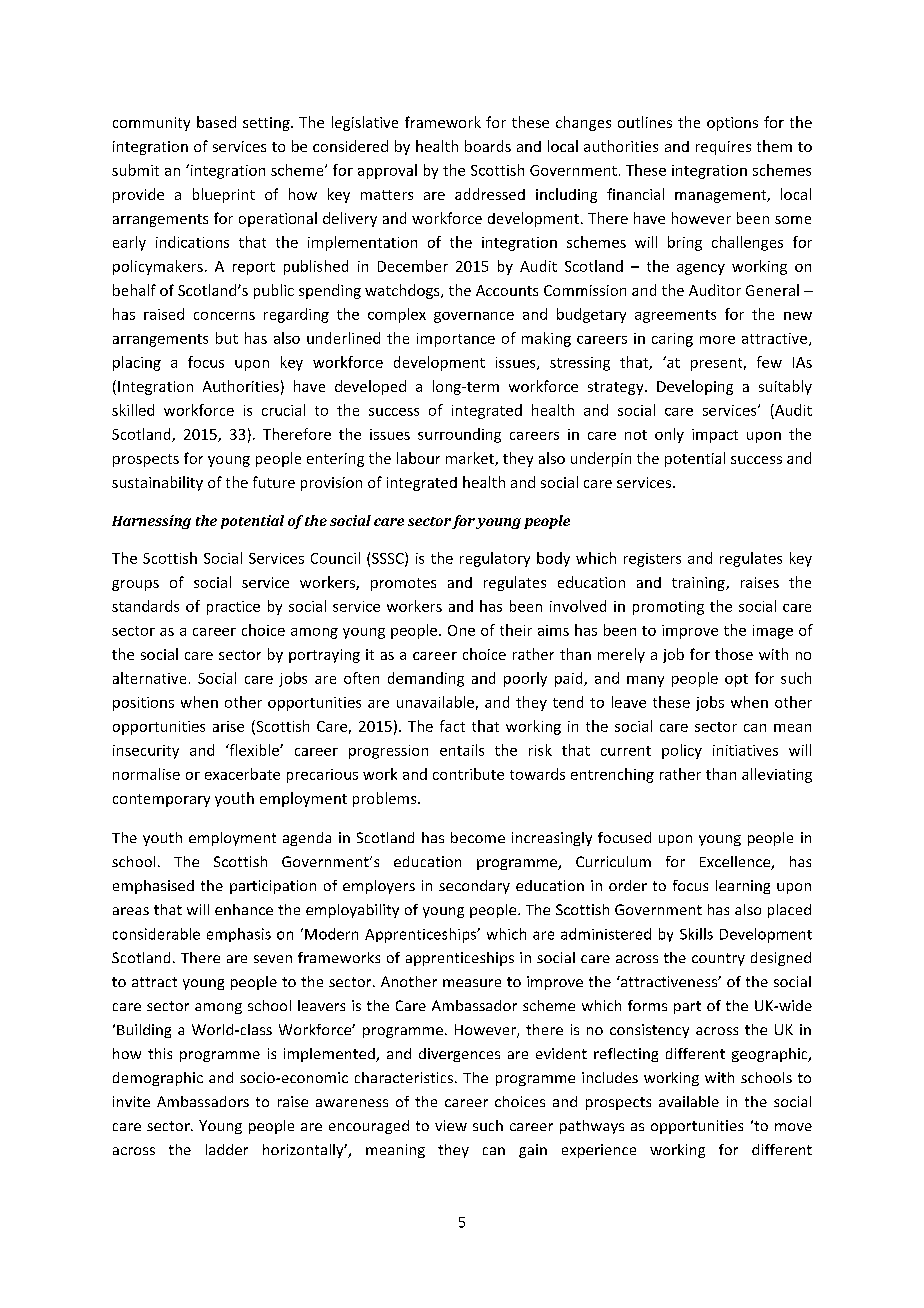  What do you see at coordinates (488, 146) in the image?
I see `boards` at bounding box center [488, 146].
